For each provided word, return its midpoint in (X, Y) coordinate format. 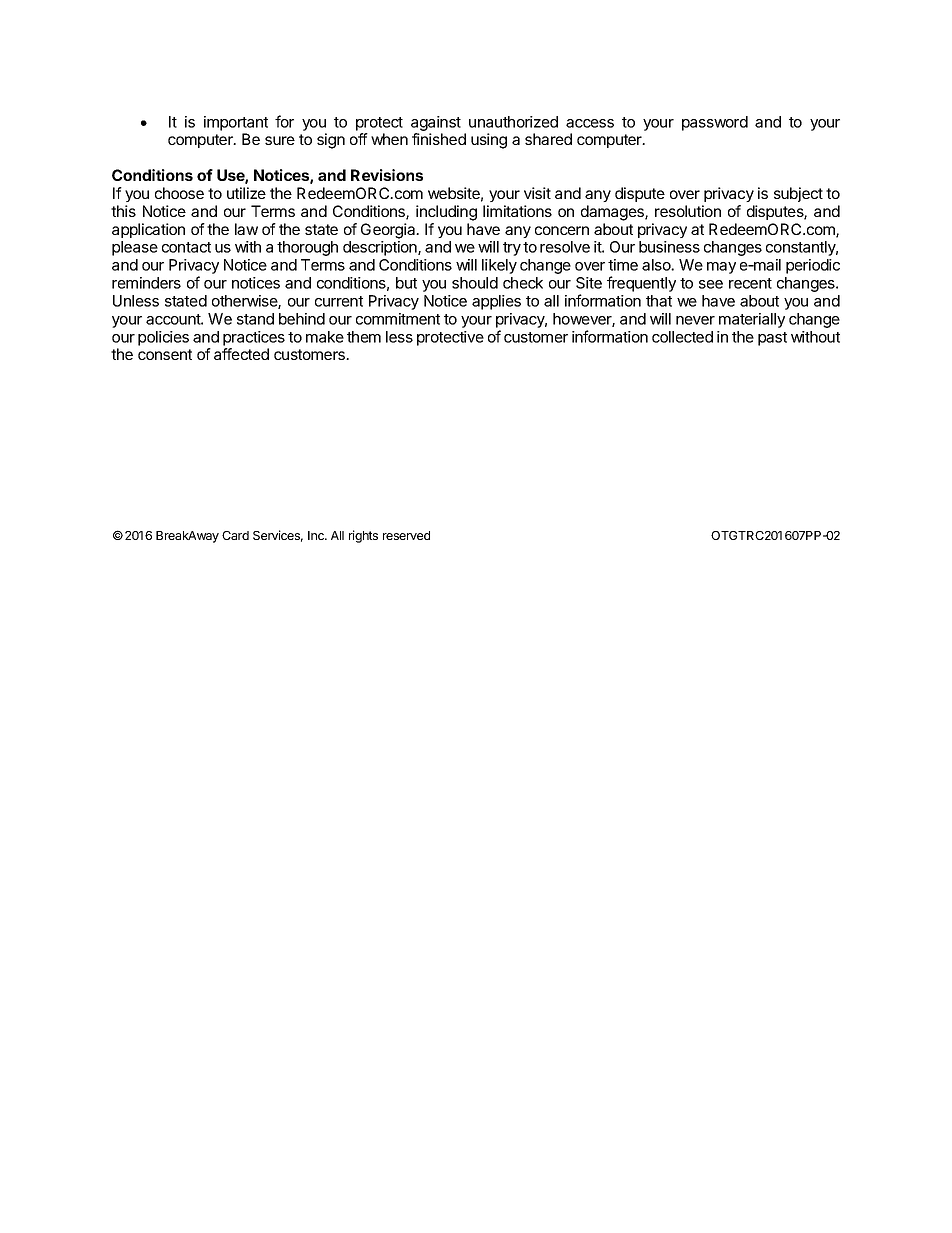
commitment (398, 319)
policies (163, 338)
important (236, 123)
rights (363, 536)
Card (235, 535)
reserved (406, 535)
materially (752, 320)
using (489, 141)
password (715, 123)
